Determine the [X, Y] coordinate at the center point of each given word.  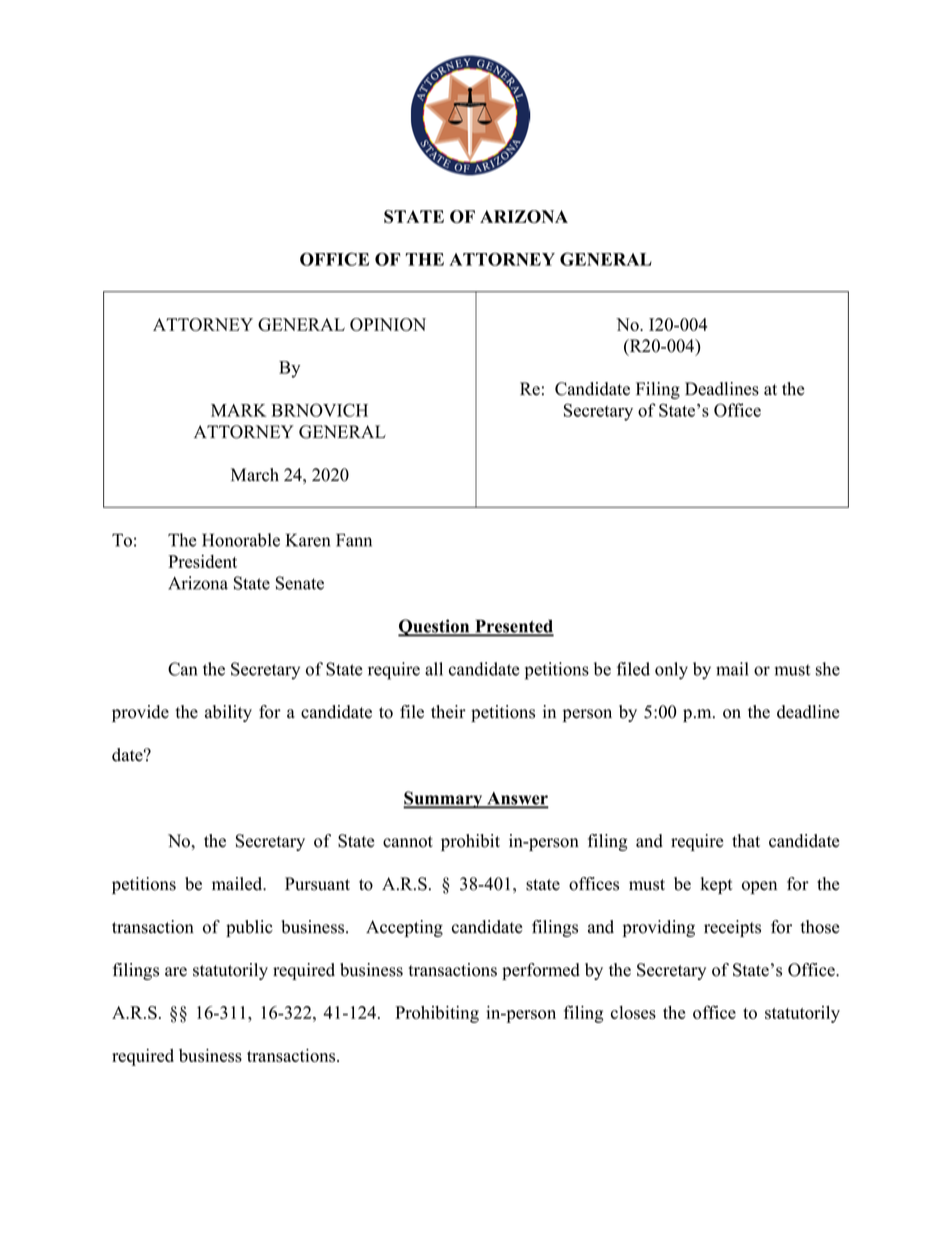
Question [435, 628]
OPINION [388, 324]
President [202, 561]
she [828, 669]
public [249, 928]
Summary [444, 800]
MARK [239, 410]
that [746, 840]
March [255, 475]
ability [228, 713]
